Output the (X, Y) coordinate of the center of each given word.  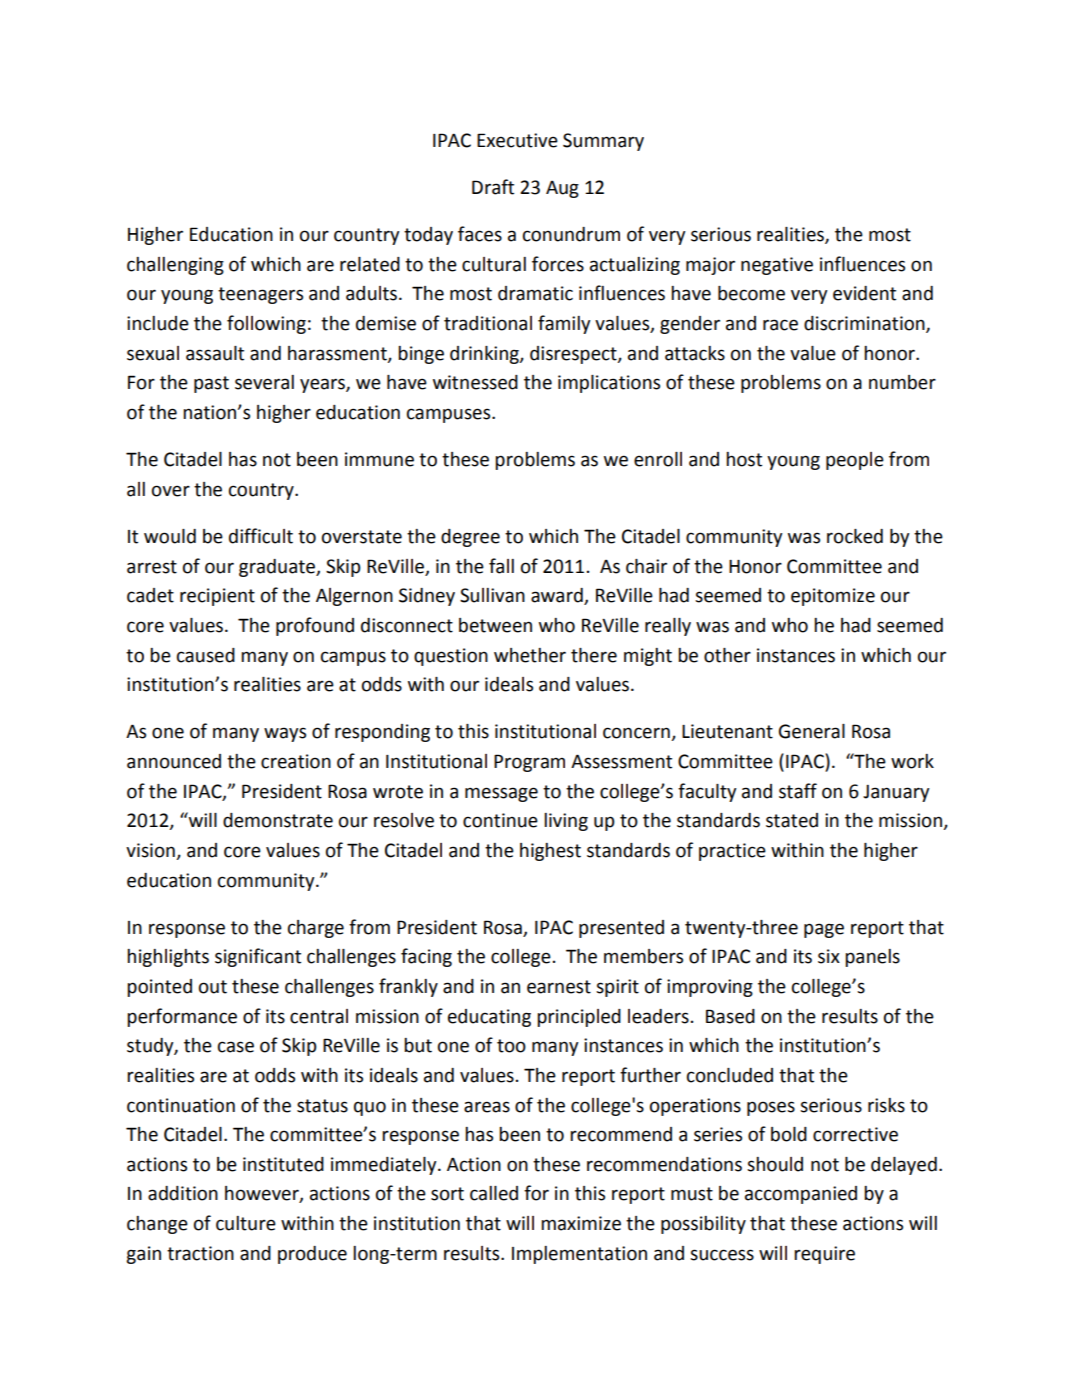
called (494, 1193)
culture (246, 1223)
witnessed (475, 382)
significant (258, 957)
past (211, 384)
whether (530, 655)
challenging (175, 266)
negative (777, 266)
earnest (559, 987)
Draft (493, 187)
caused (206, 655)
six (829, 956)
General (812, 731)
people (855, 461)
